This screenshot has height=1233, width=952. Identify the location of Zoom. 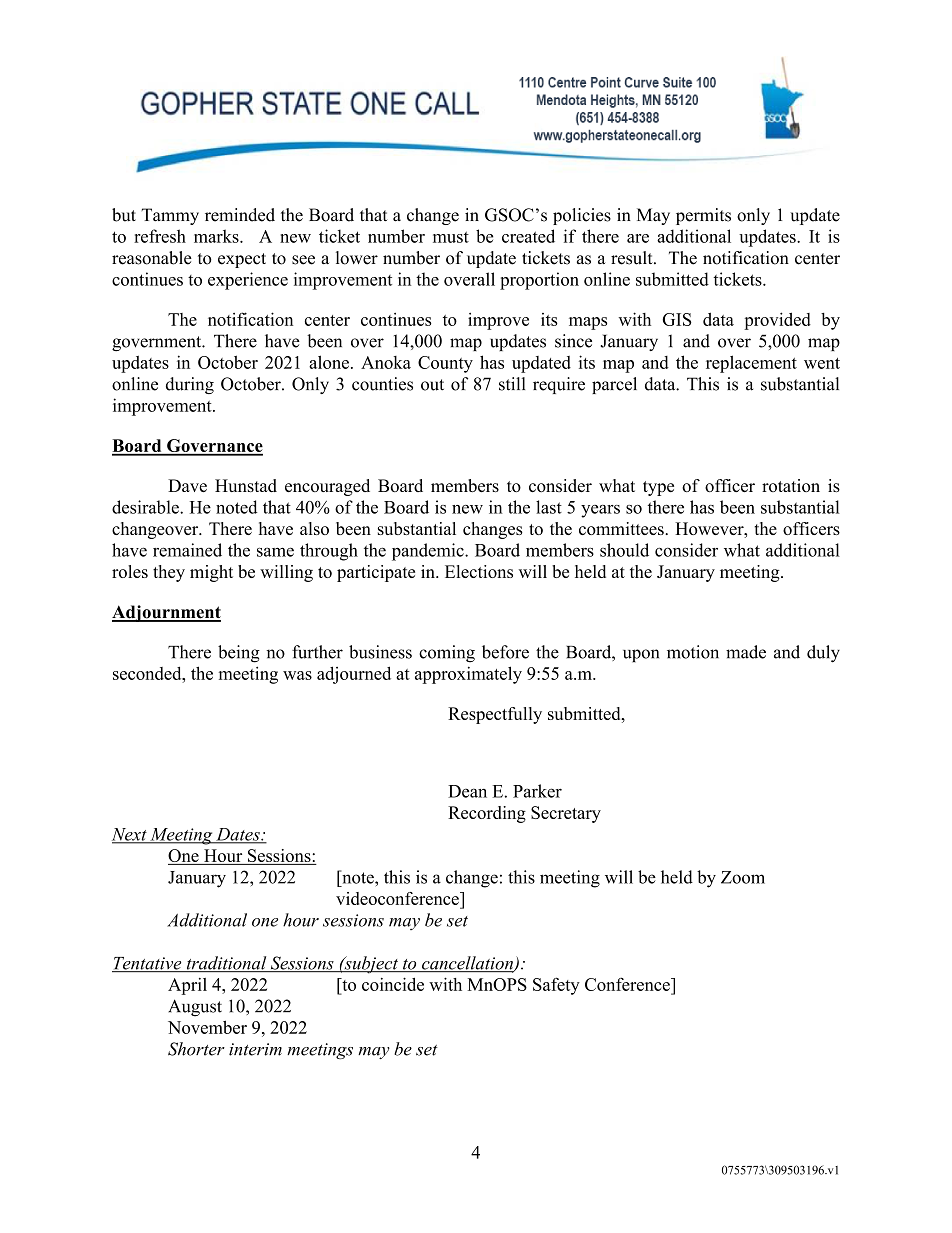
(743, 877).
